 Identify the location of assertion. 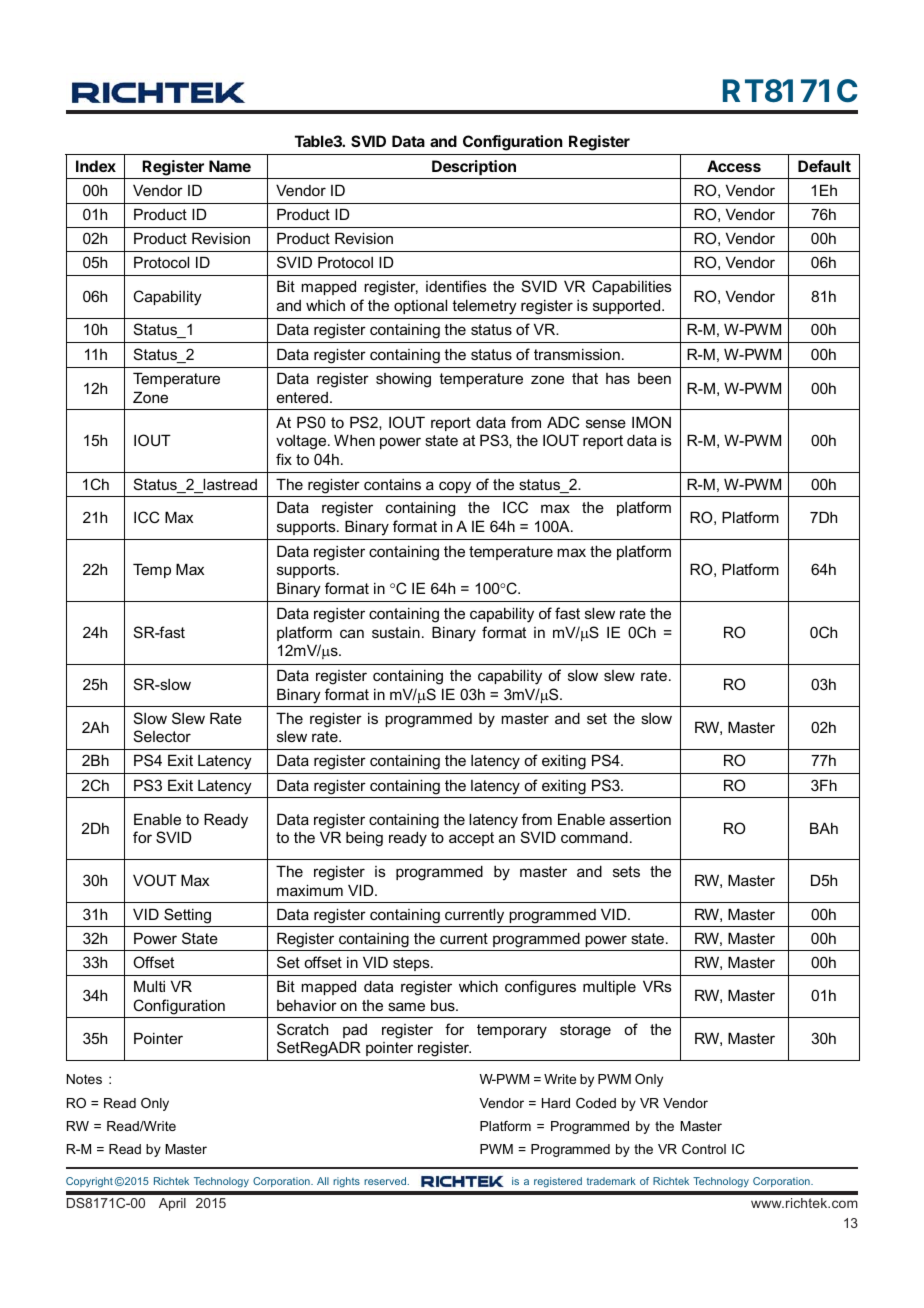
(640, 819).
